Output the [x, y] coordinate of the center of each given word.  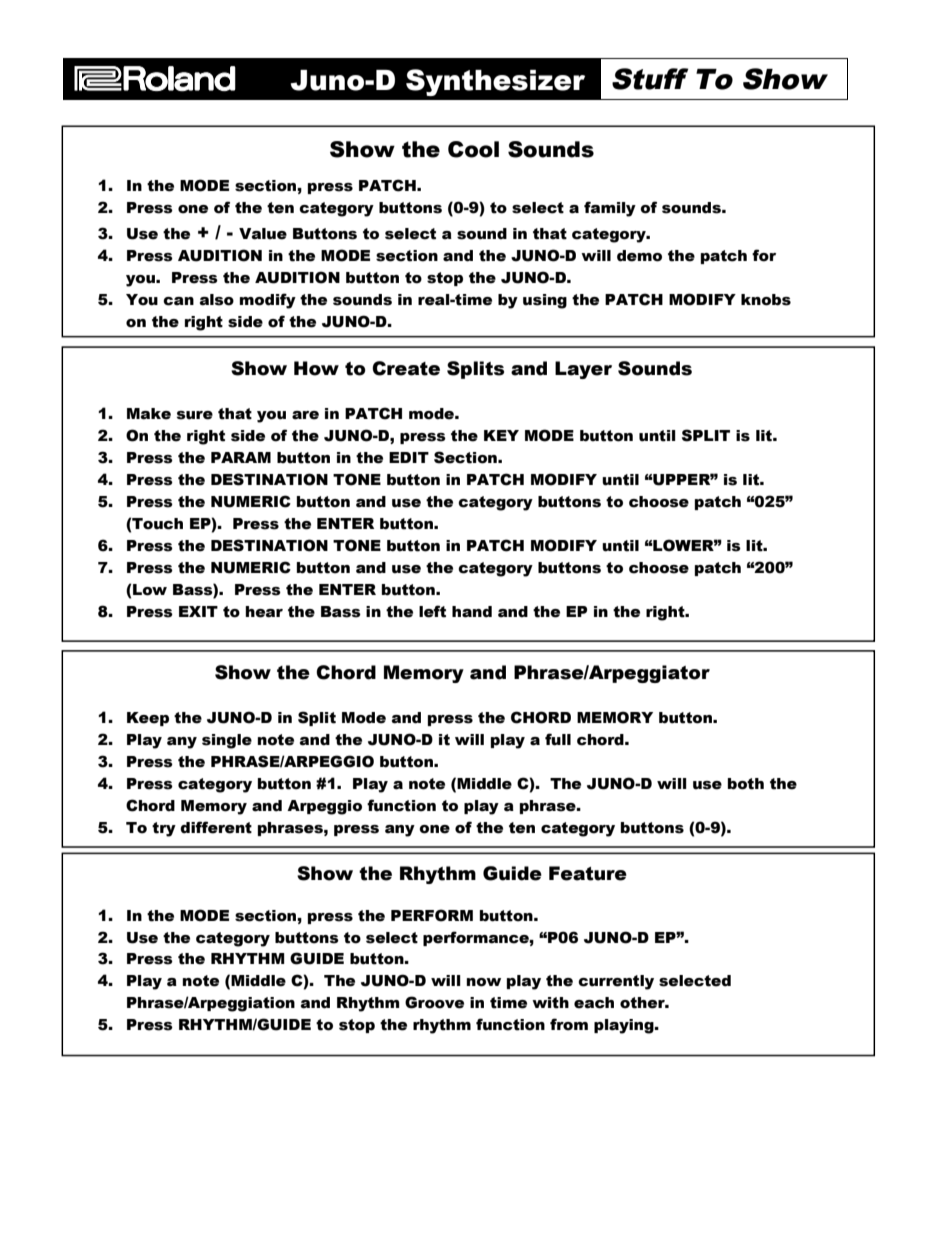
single [227, 741]
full [558, 739]
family [610, 209]
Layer [583, 370]
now [483, 982]
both [746, 784]
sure [195, 415]
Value [263, 234]
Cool [473, 149]
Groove [434, 1002]
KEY [501, 435]
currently [616, 982]
